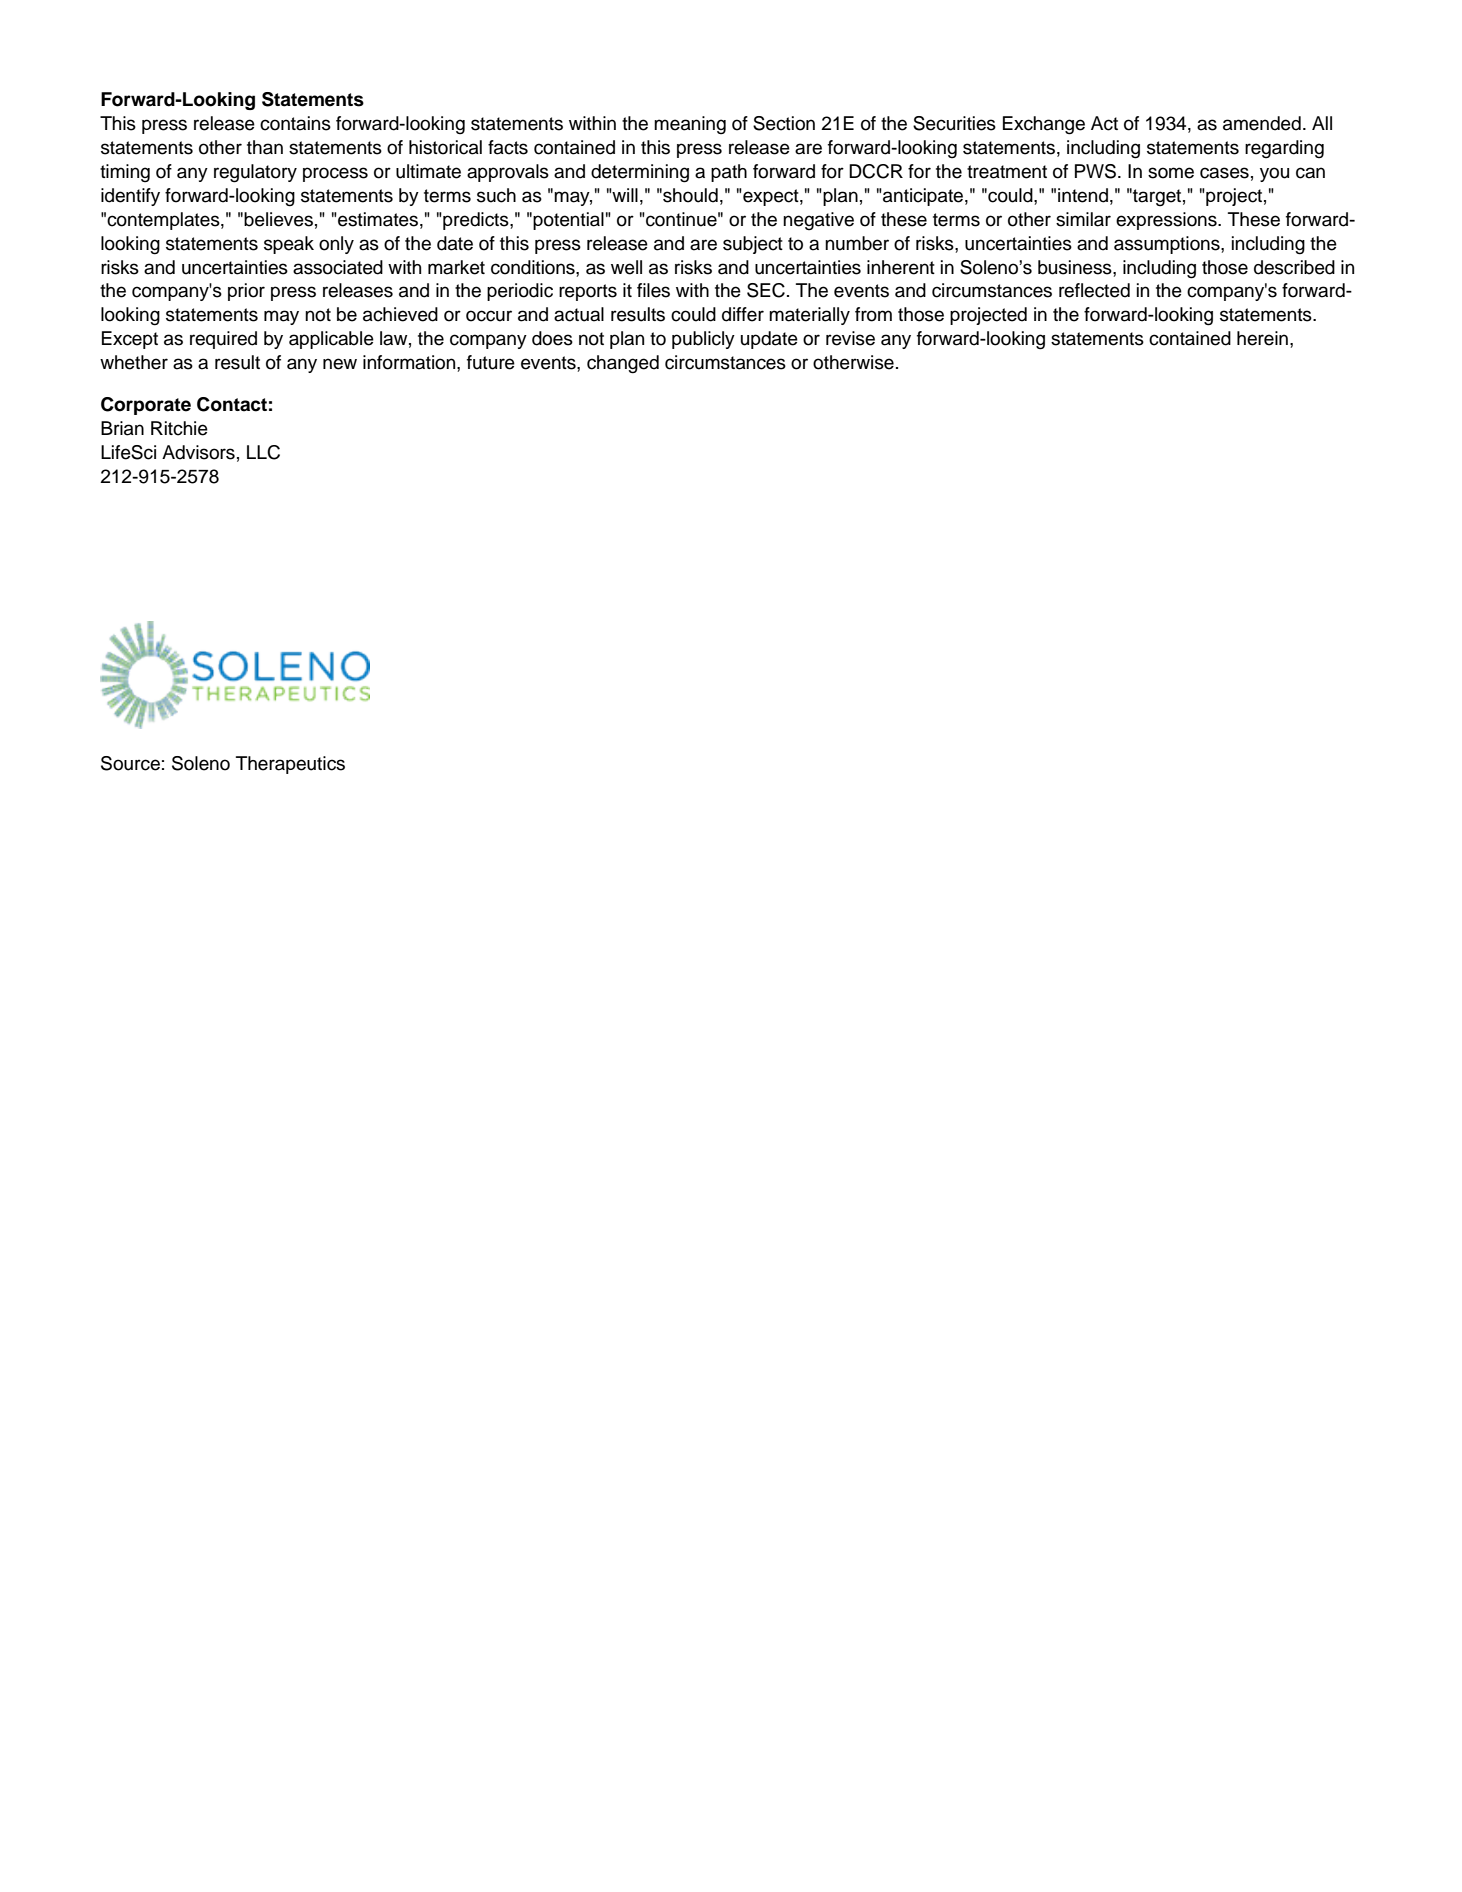  Describe the element at coordinates (690, 125) in the page. I see `meaning` at that location.
